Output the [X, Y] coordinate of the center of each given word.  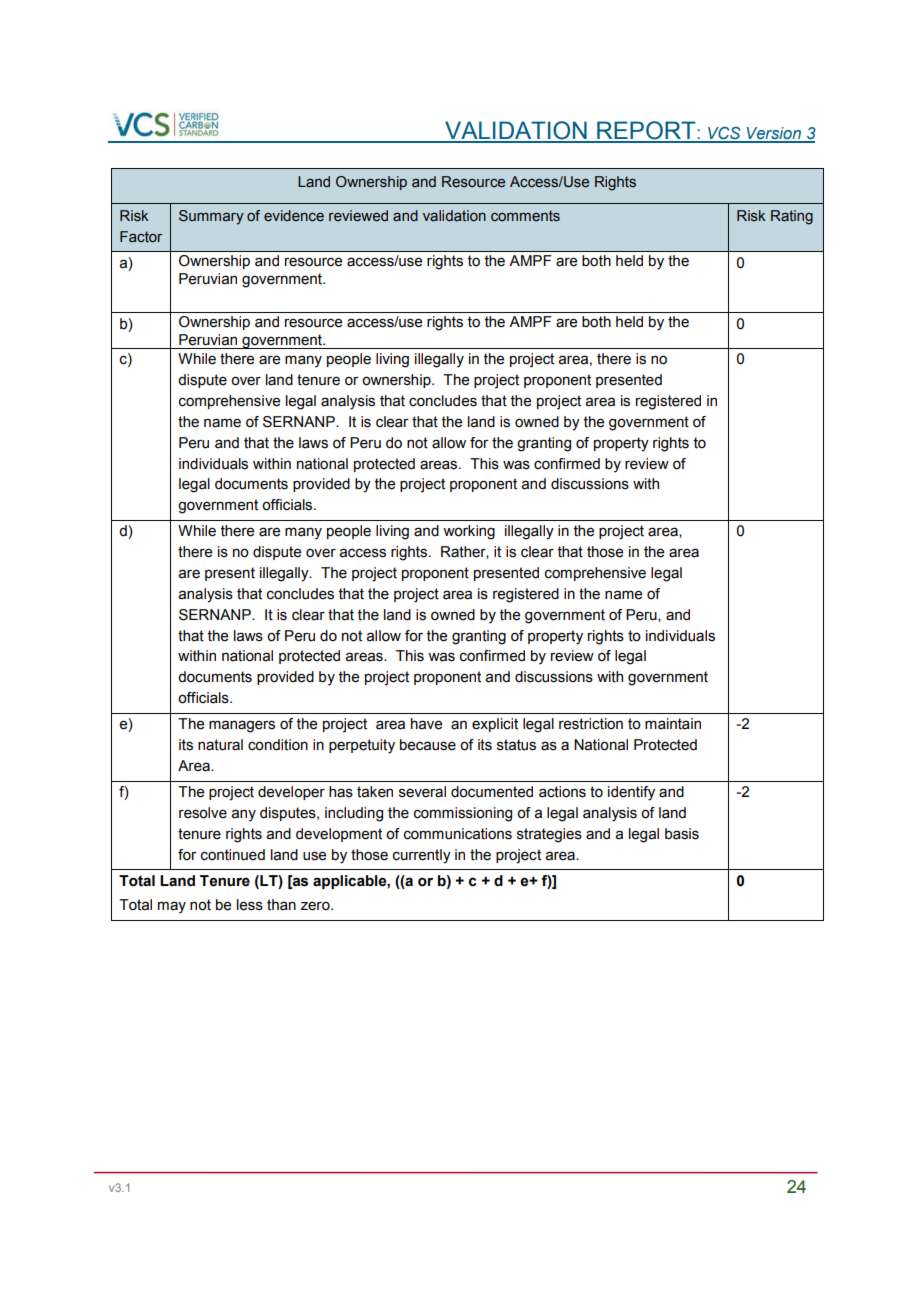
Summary [211, 217]
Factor [141, 236]
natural [220, 745]
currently [422, 856]
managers [242, 726]
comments [525, 216]
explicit [495, 725]
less [250, 905]
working [469, 532]
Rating [792, 217]
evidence [294, 216]
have [426, 724]
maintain [673, 724]
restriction [591, 724]
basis [682, 834]
